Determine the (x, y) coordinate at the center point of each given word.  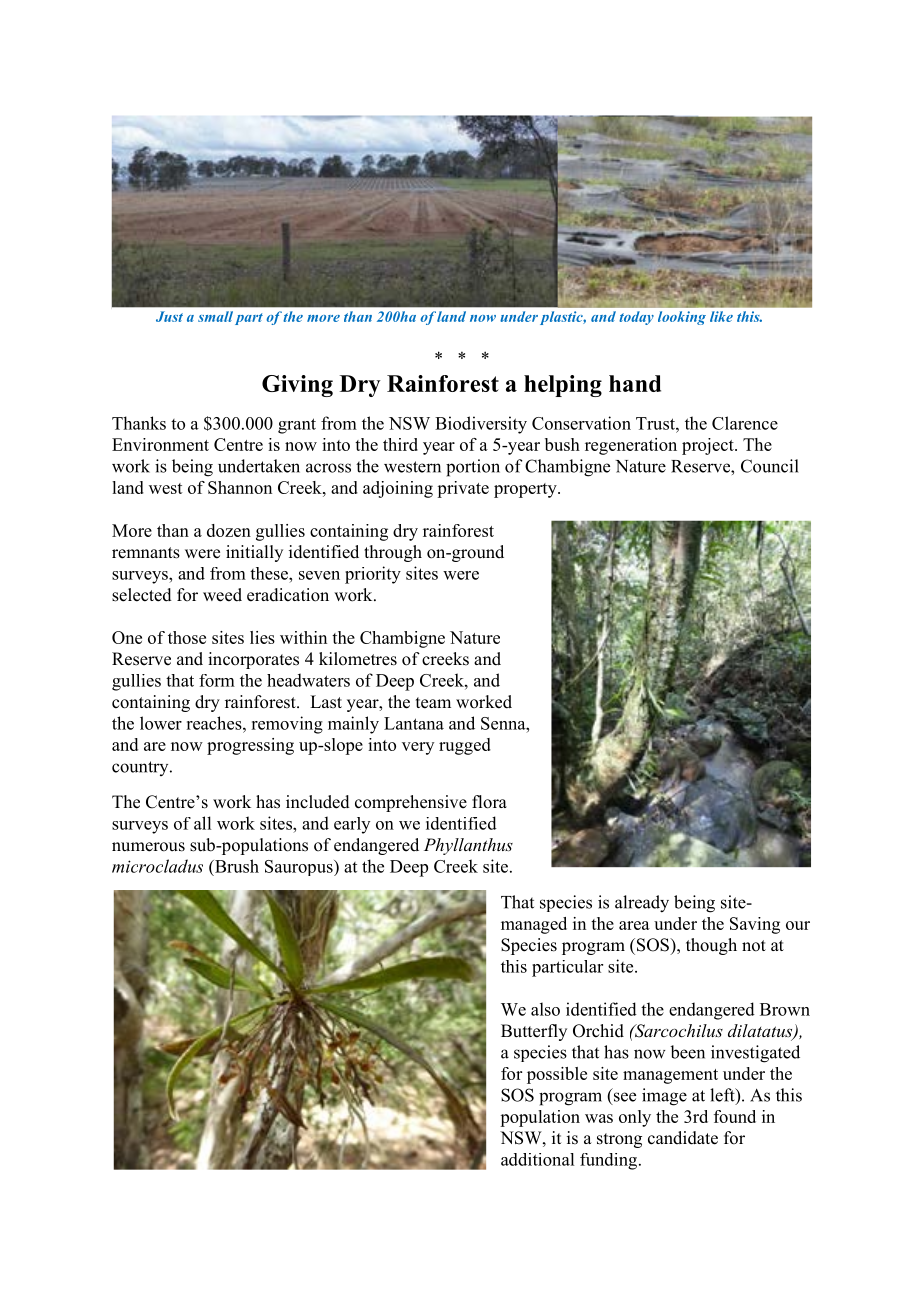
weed (222, 595)
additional (537, 1159)
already (642, 904)
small (215, 316)
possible (557, 1075)
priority (373, 575)
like (721, 316)
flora (489, 802)
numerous (148, 847)
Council (770, 466)
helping (563, 386)
